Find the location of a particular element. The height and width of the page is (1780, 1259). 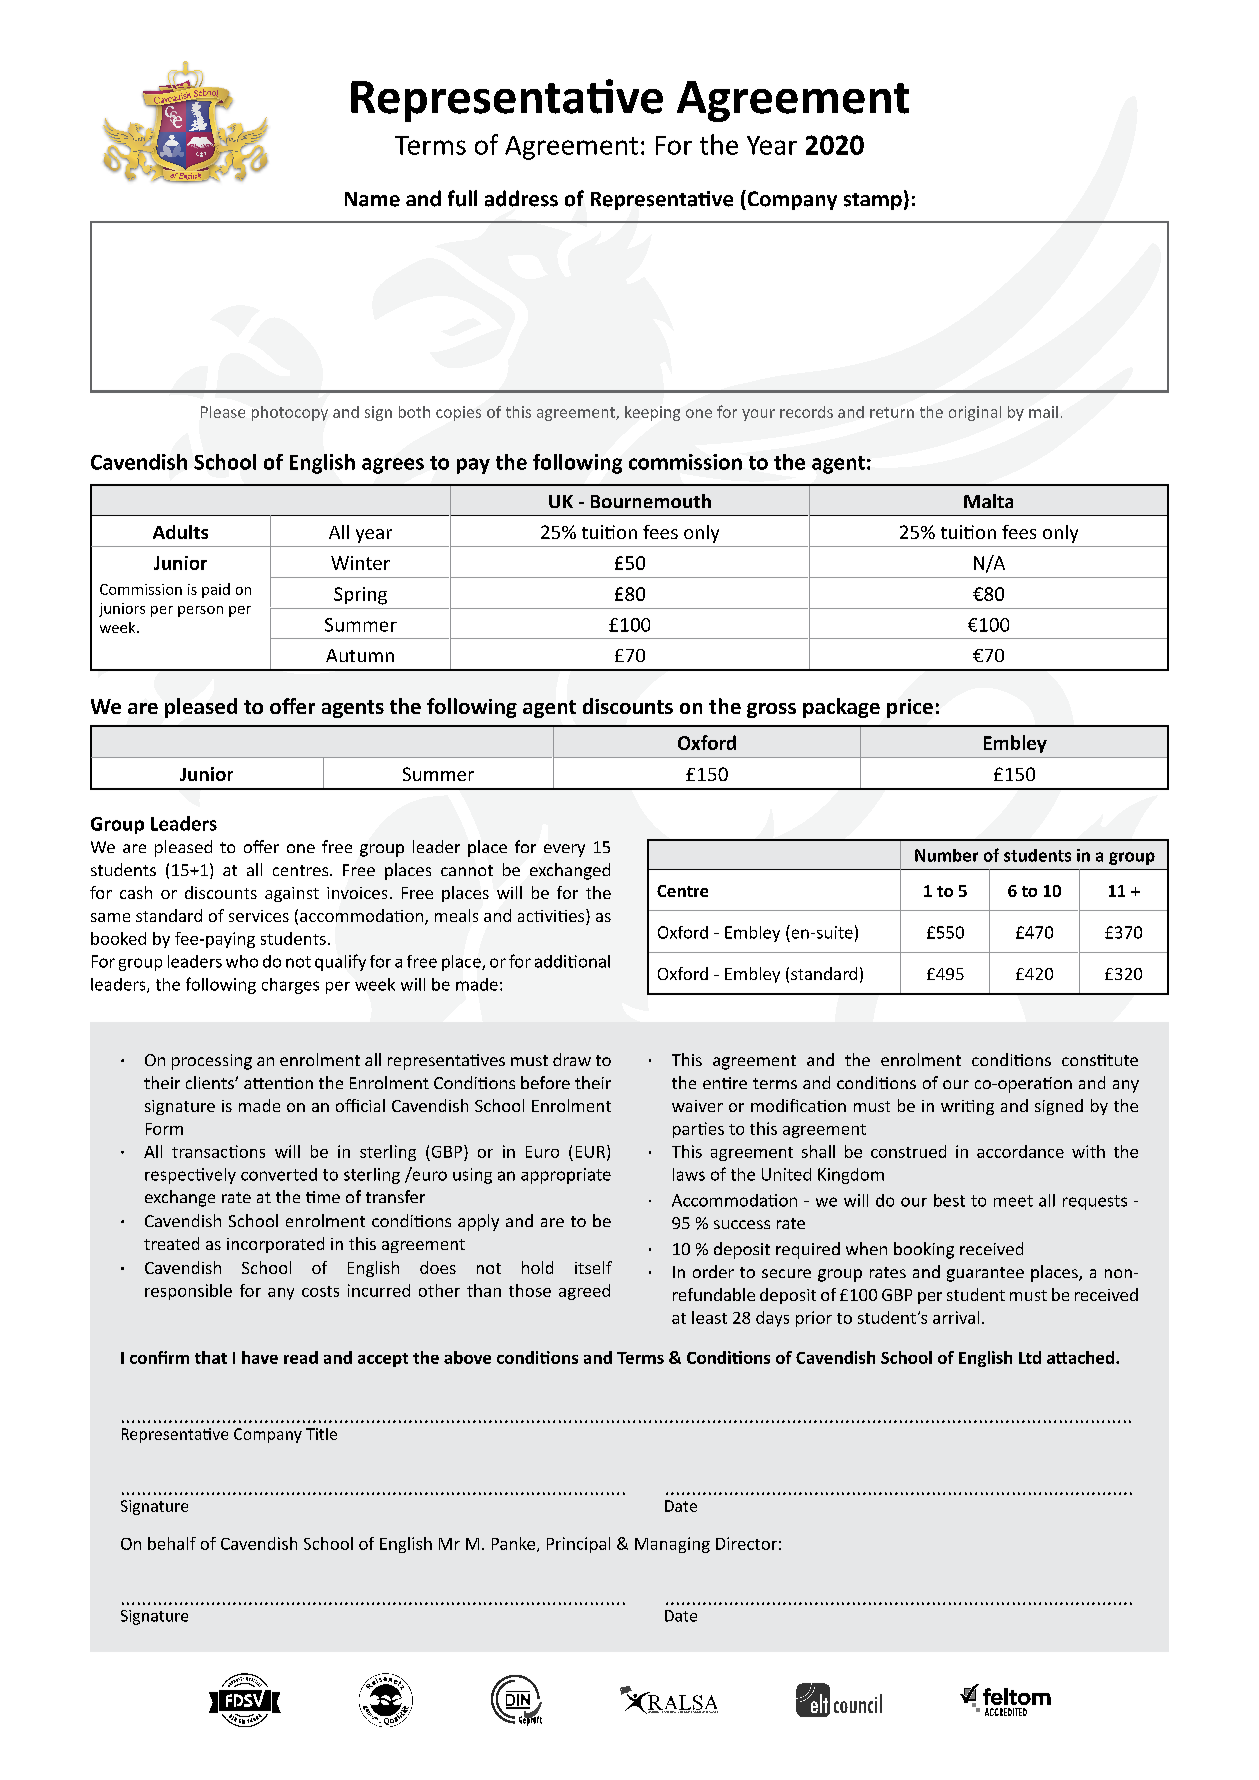

Number is located at coordinates (946, 855).
